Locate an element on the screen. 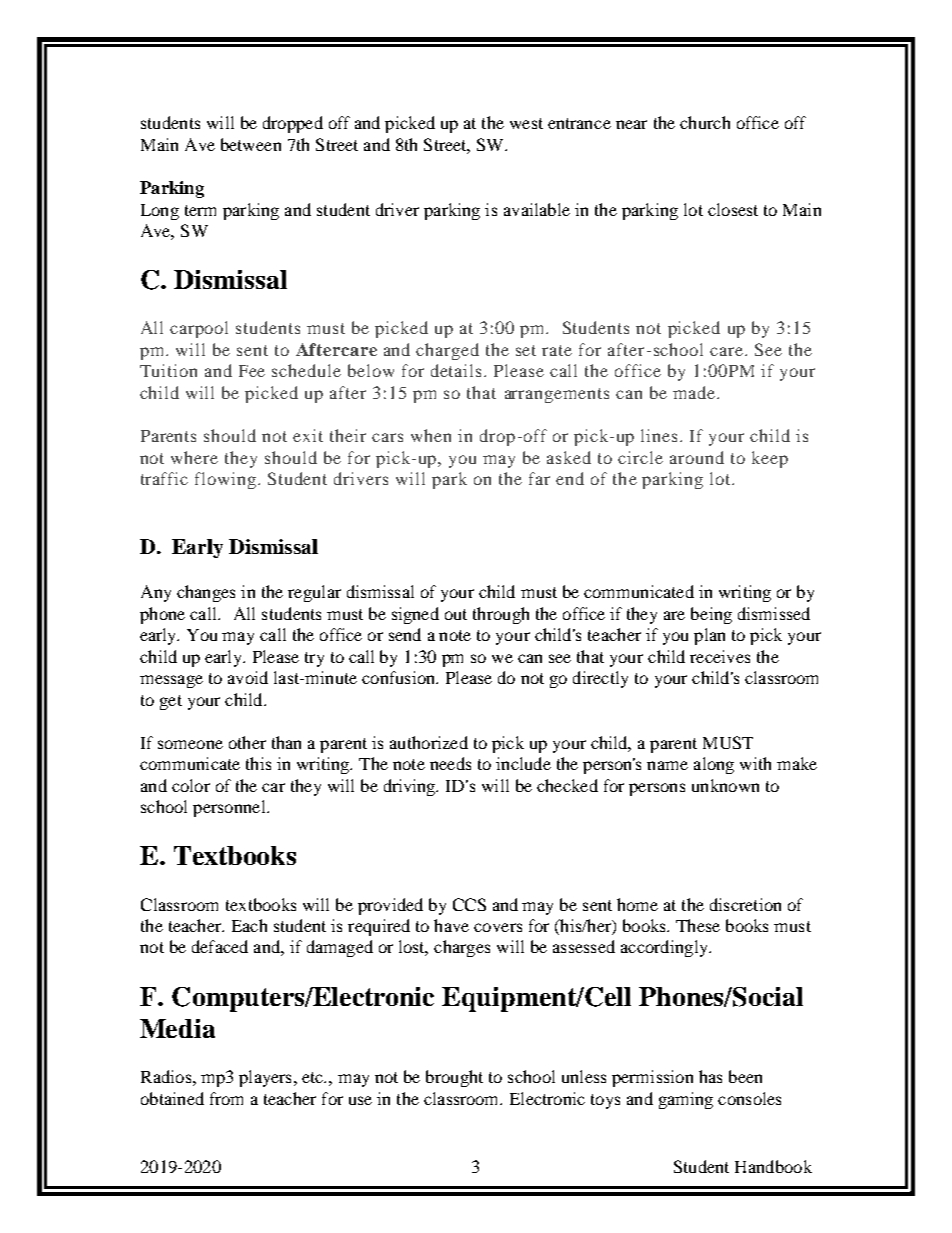 The image size is (952, 1233). flowing is located at coordinates (227, 480).
